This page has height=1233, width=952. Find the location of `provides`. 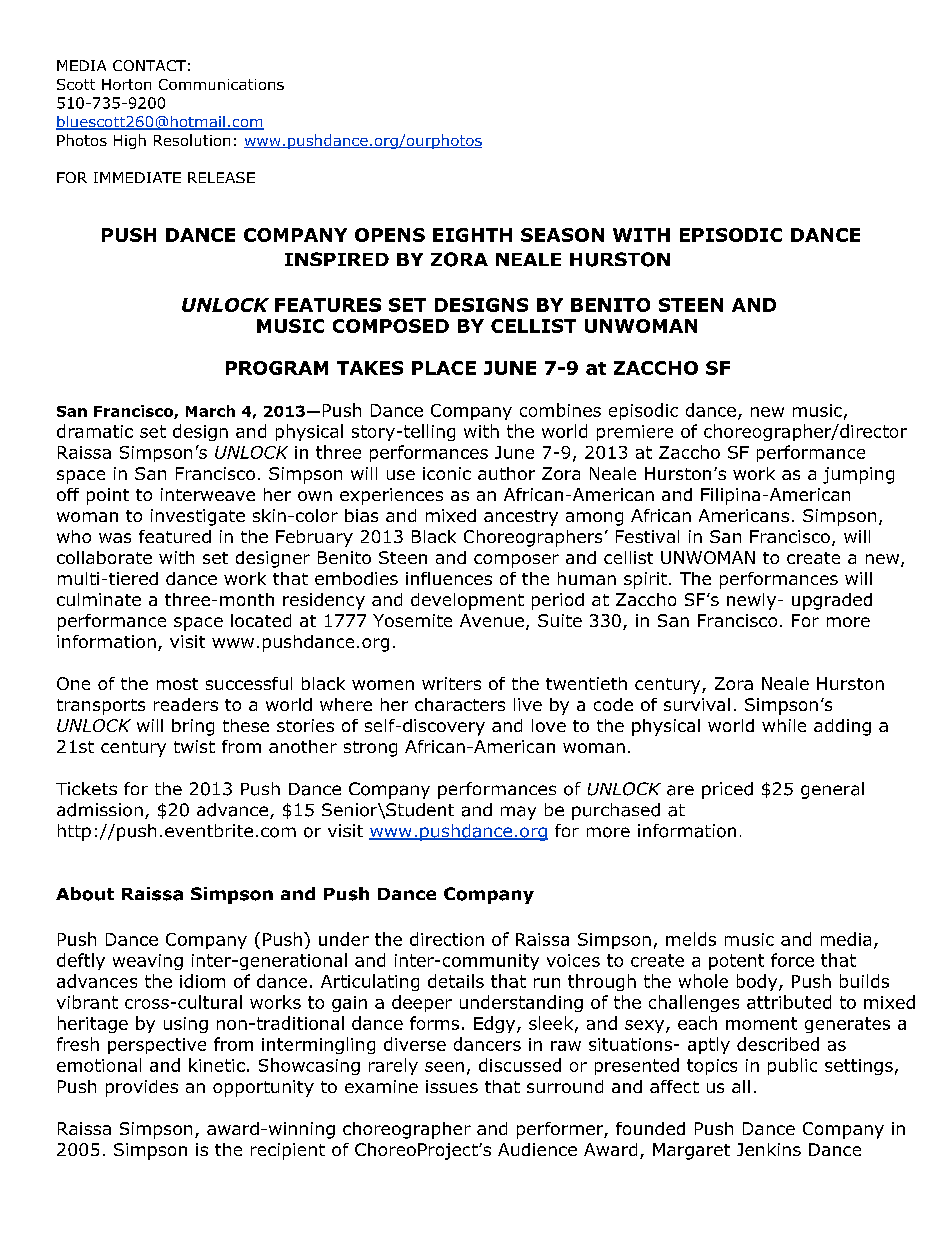

provides is located at coordinates (142, 1088).
